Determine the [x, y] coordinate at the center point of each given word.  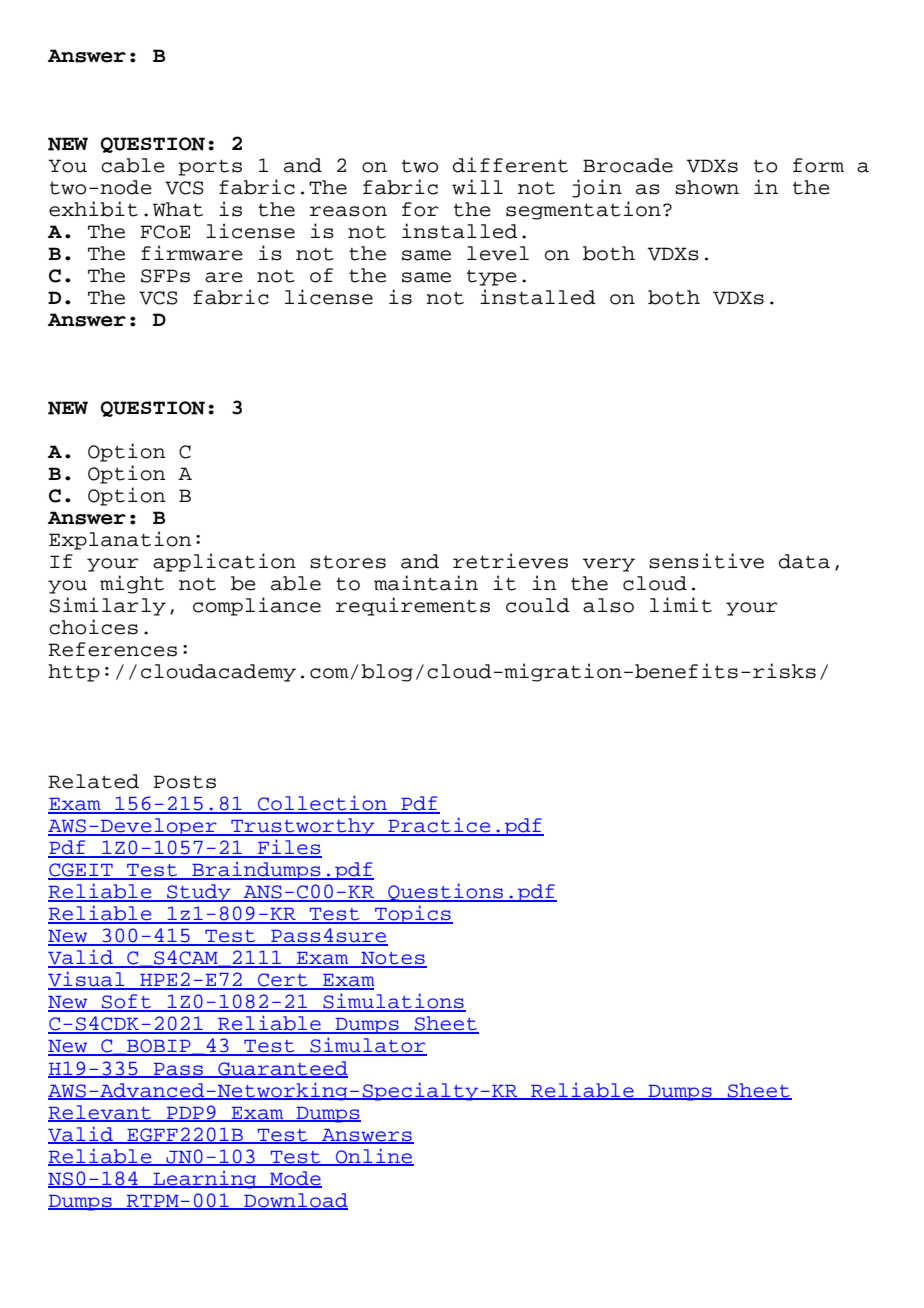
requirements [413, 606]
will [477, 187]
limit [681, 605]
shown [707, 187]
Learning [205, 1180]
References [112, 649]
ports [210, 168]
